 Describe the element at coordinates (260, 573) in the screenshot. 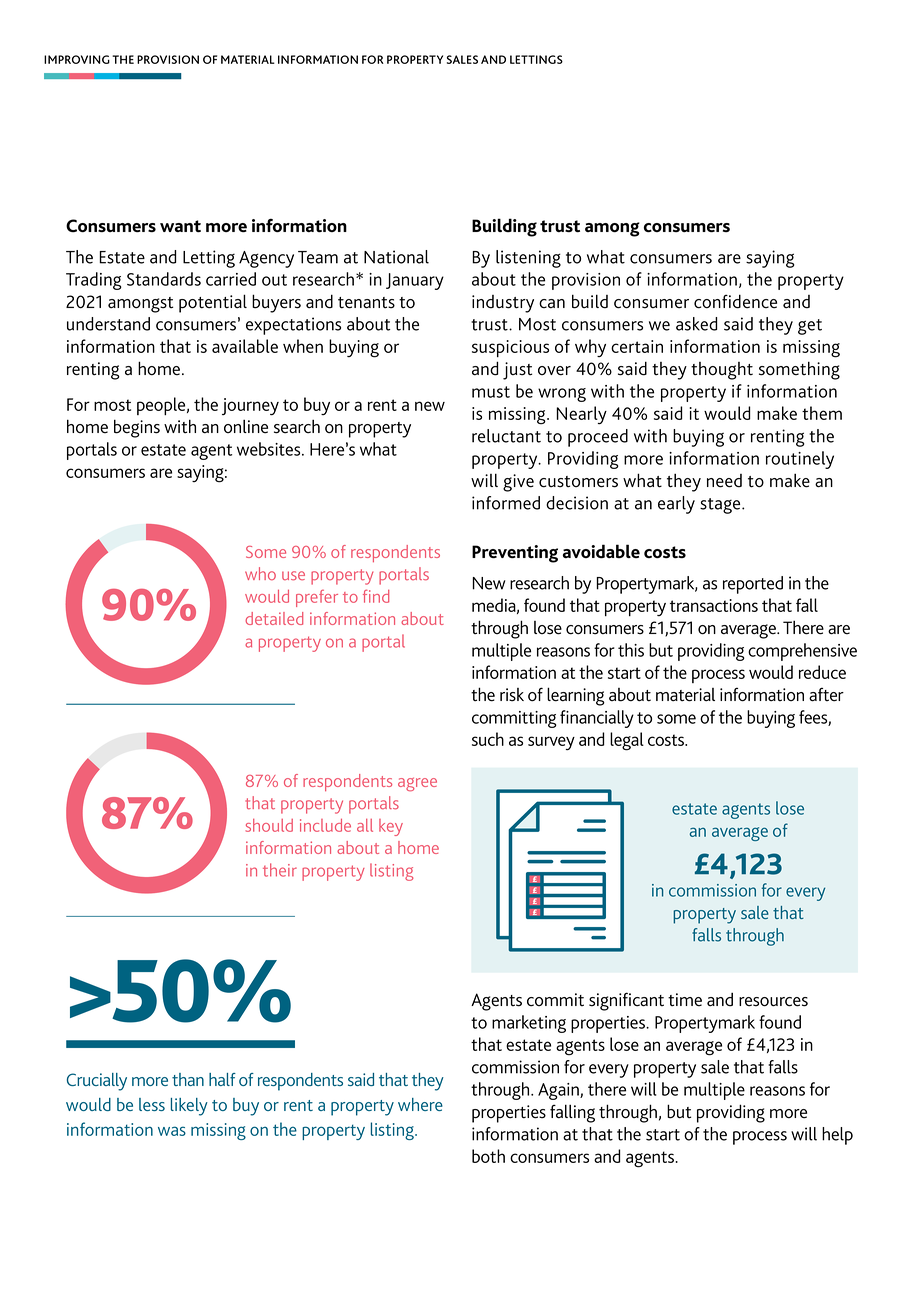

I see `who` at that location.
